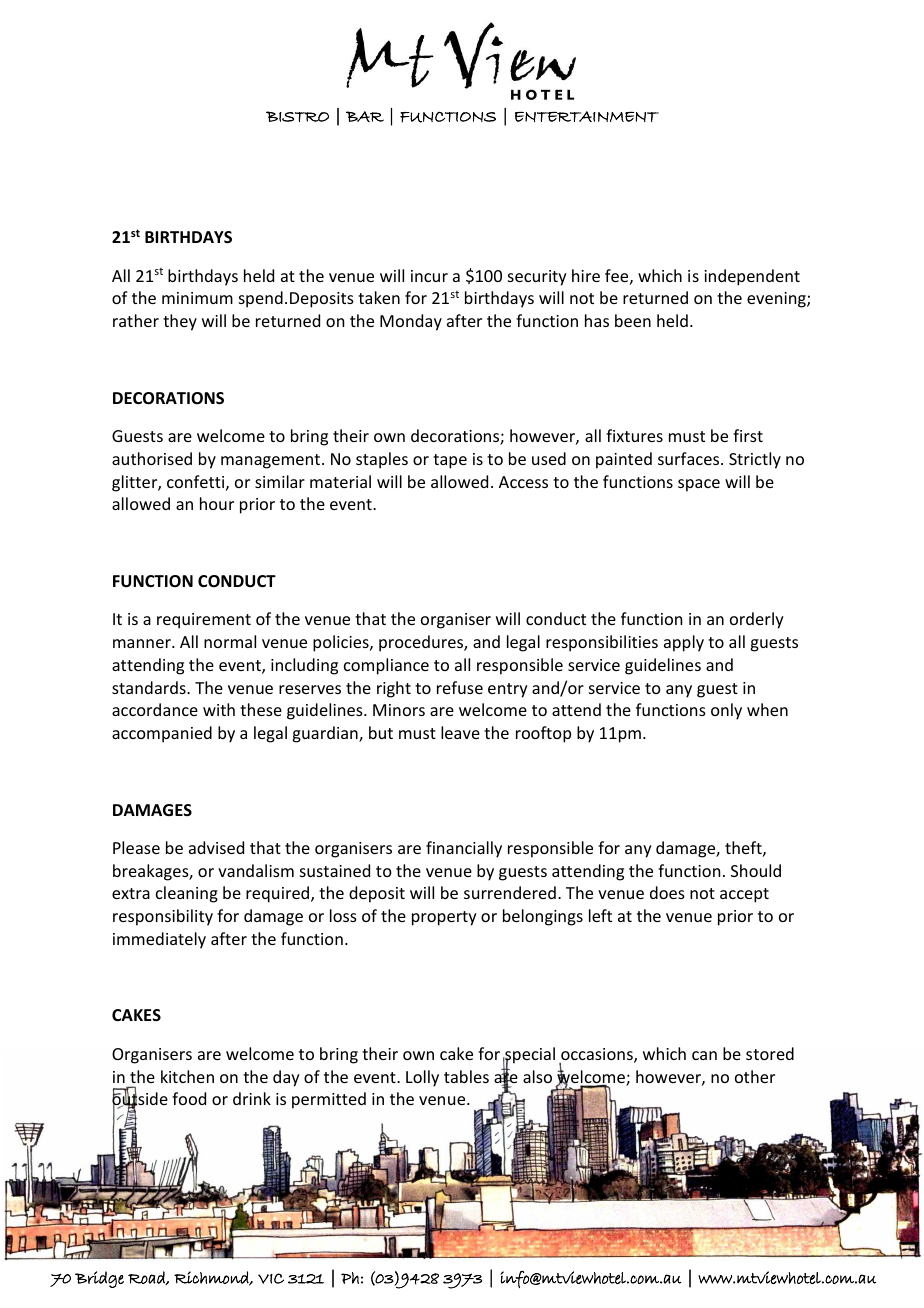 Image resolution: width=924 pixels, height=1308 pixels. I want to click on ENTERTAINMENT, so click(587, 116).
